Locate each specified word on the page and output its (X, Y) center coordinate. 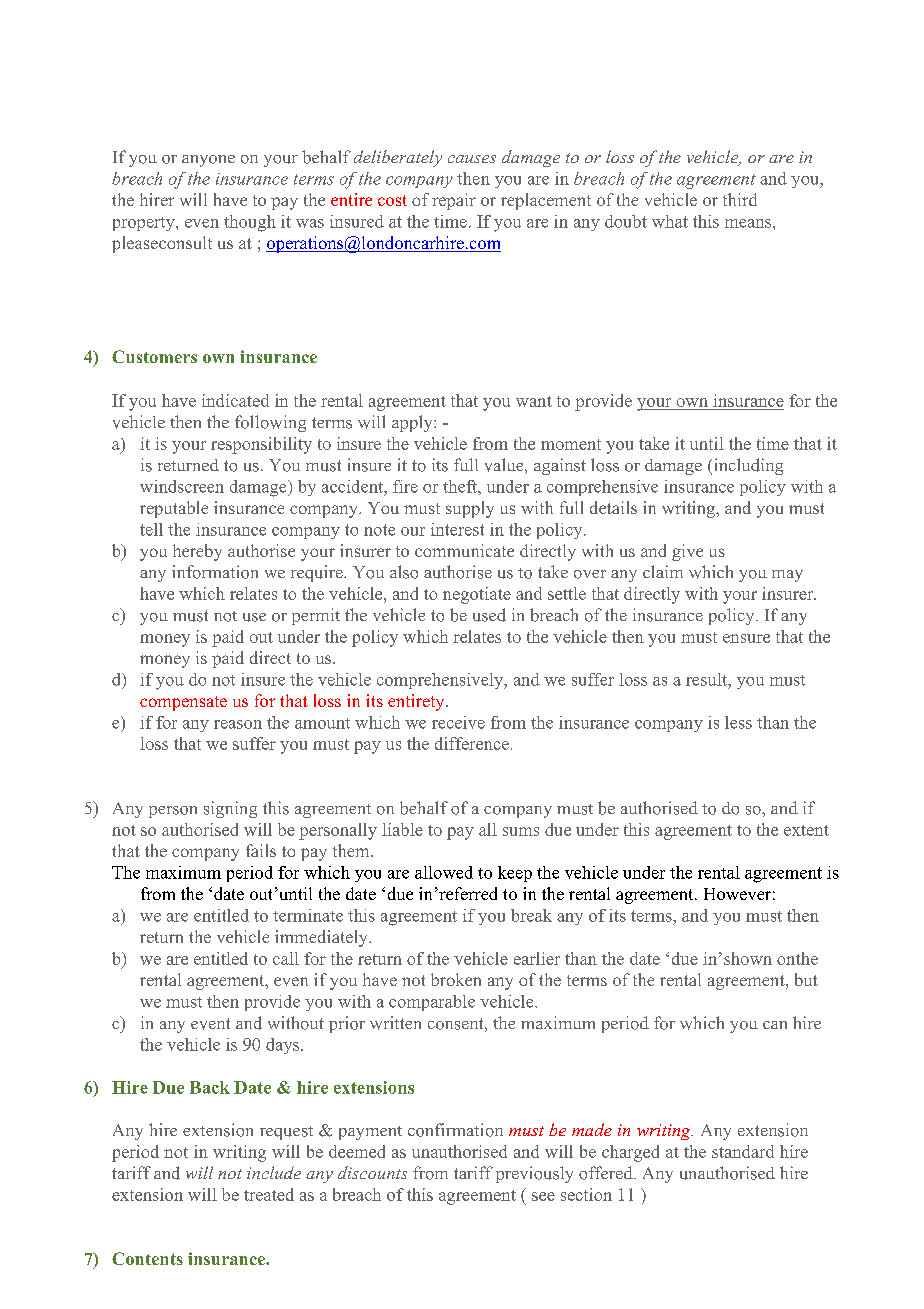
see (543, 1196)
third (740, 199)
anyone (208, 161)
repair (454, 201)
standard (743, 1151)
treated (269, 1194)
